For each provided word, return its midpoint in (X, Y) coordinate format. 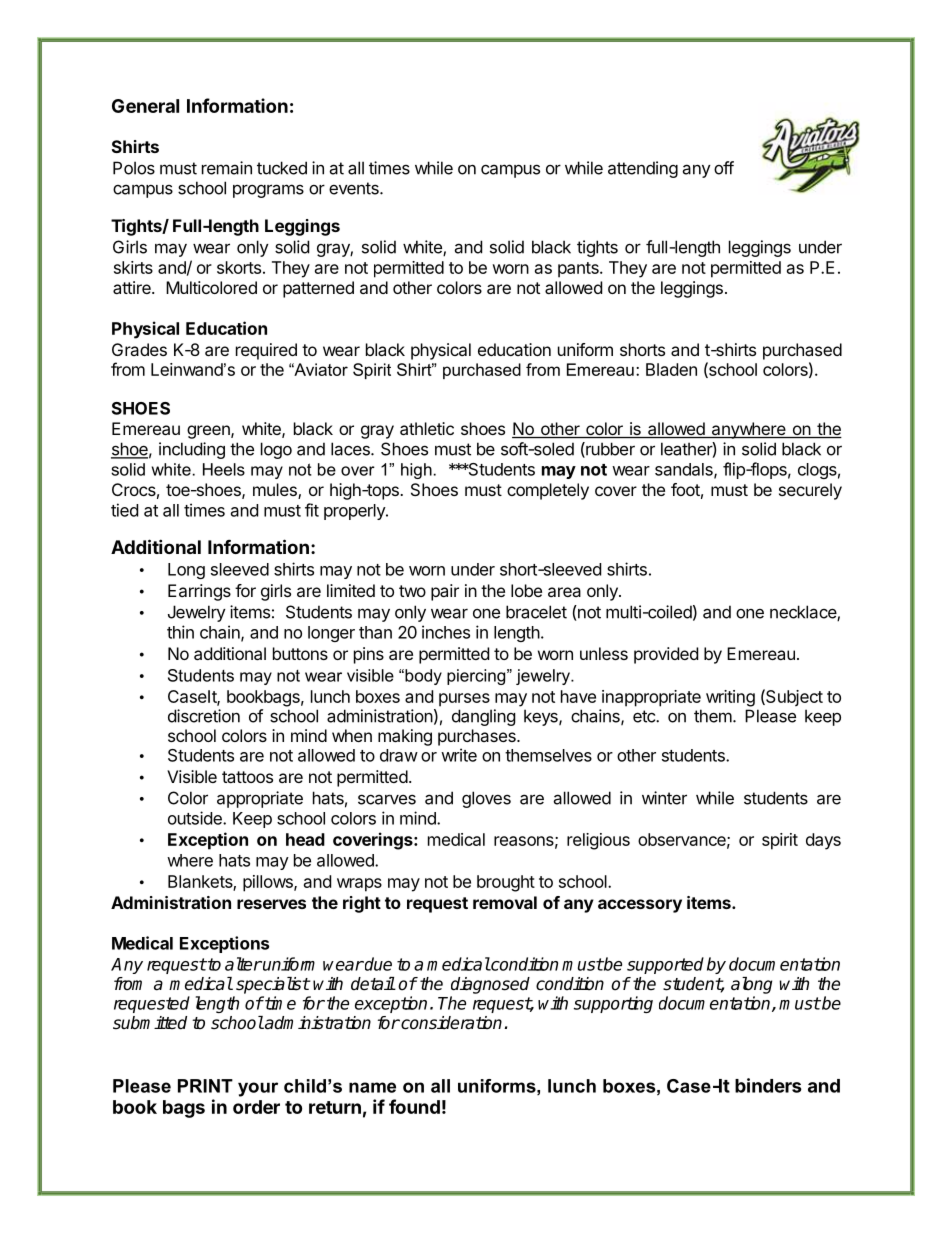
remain (227, 168)
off (724, 168)
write (459, 755)
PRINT (205, 1086)
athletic (427, 428)
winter (664, 798)
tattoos (247, 777)
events (355, 188)
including (192, 450)
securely (810, 491)
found (414, 1106)
